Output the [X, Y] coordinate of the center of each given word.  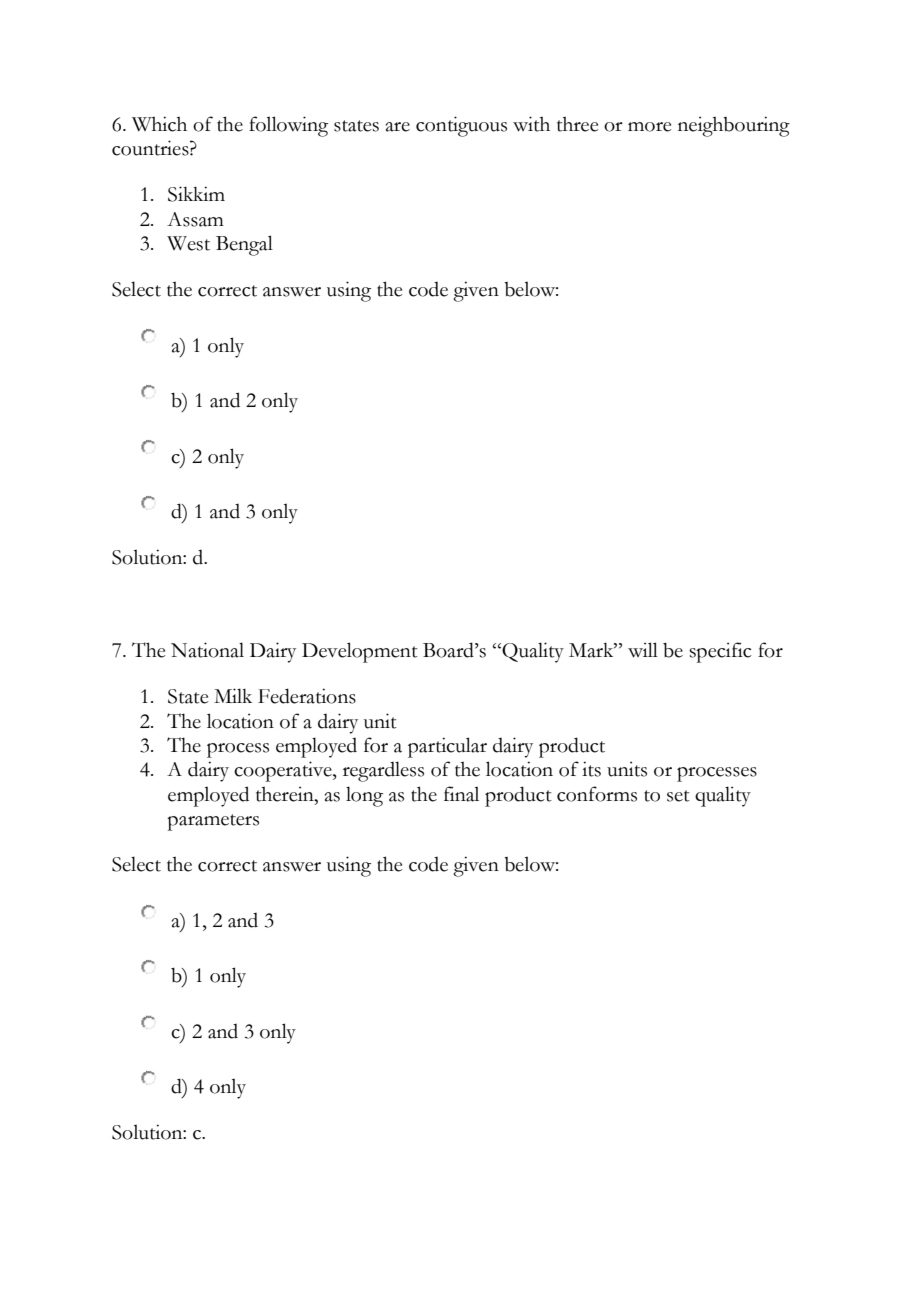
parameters [213, 822]
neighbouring [734, 126]
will [643, 650]
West [188, 243]
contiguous [461, 126]
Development [360, 652]
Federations [307, 696]
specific [720, 652]
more [650, 127]
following [288, 126]
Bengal [244, 245]
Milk [233, 695]
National [207, 650]
